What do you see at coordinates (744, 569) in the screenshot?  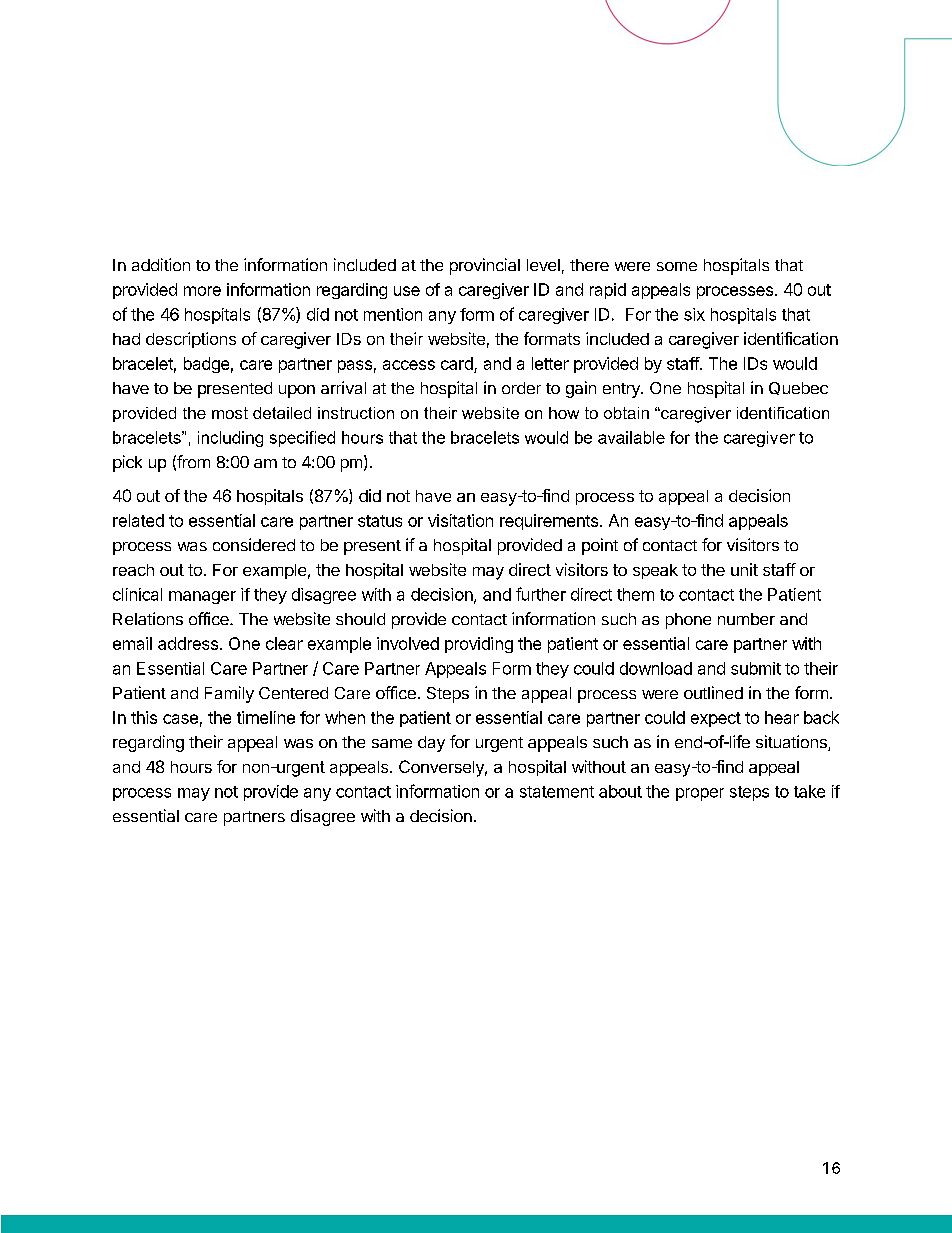 I see `unit` at bounding box center [744, 569].
